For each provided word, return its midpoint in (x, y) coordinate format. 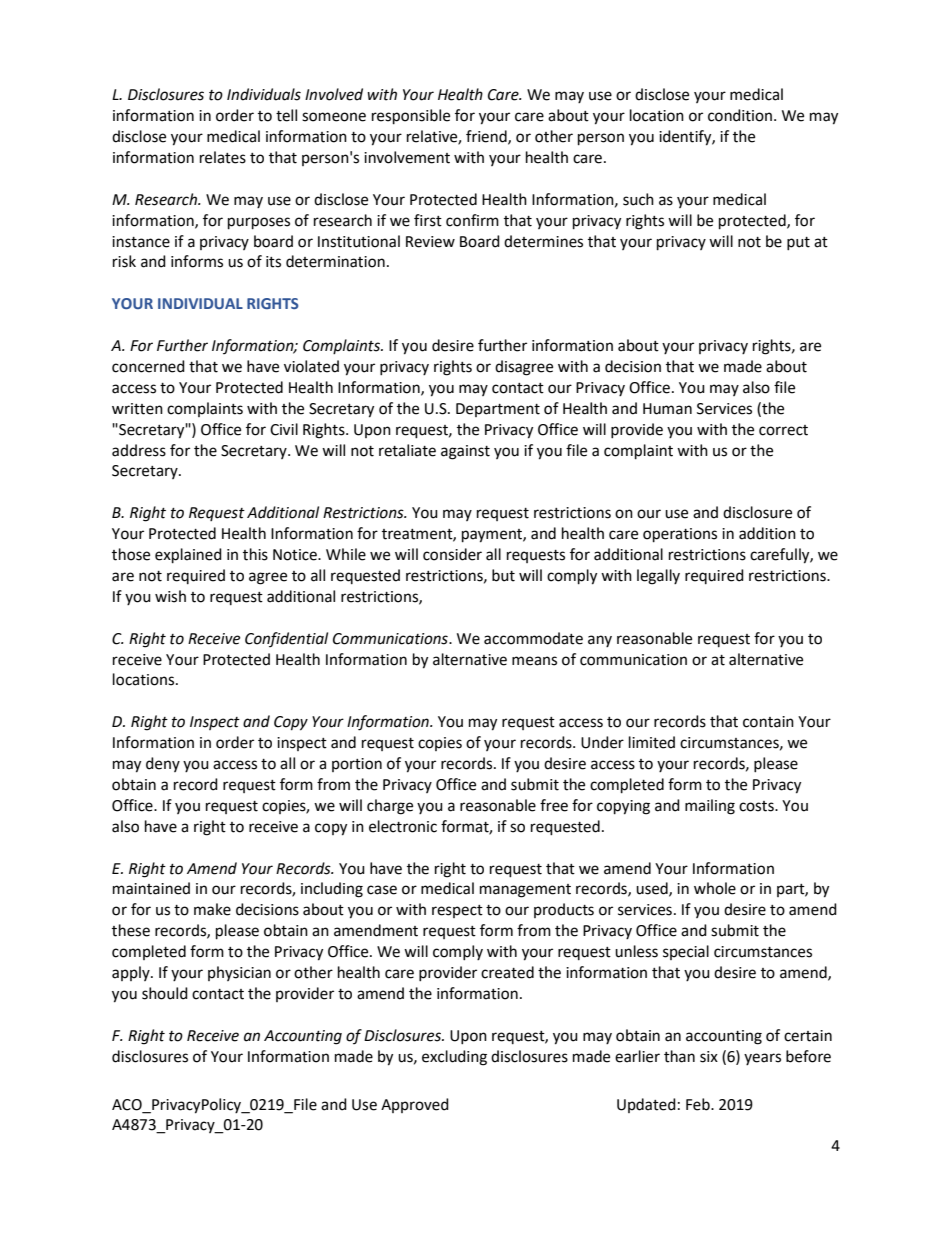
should (165, 993)
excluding (454, 1058)
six (709, 1057)
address (139, 450)
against (465, 452)
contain (768, 722)
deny (163, 764)
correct (783, 430)
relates (223, 157)
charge (390, 807)
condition (740, 115)
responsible (411, 117)
